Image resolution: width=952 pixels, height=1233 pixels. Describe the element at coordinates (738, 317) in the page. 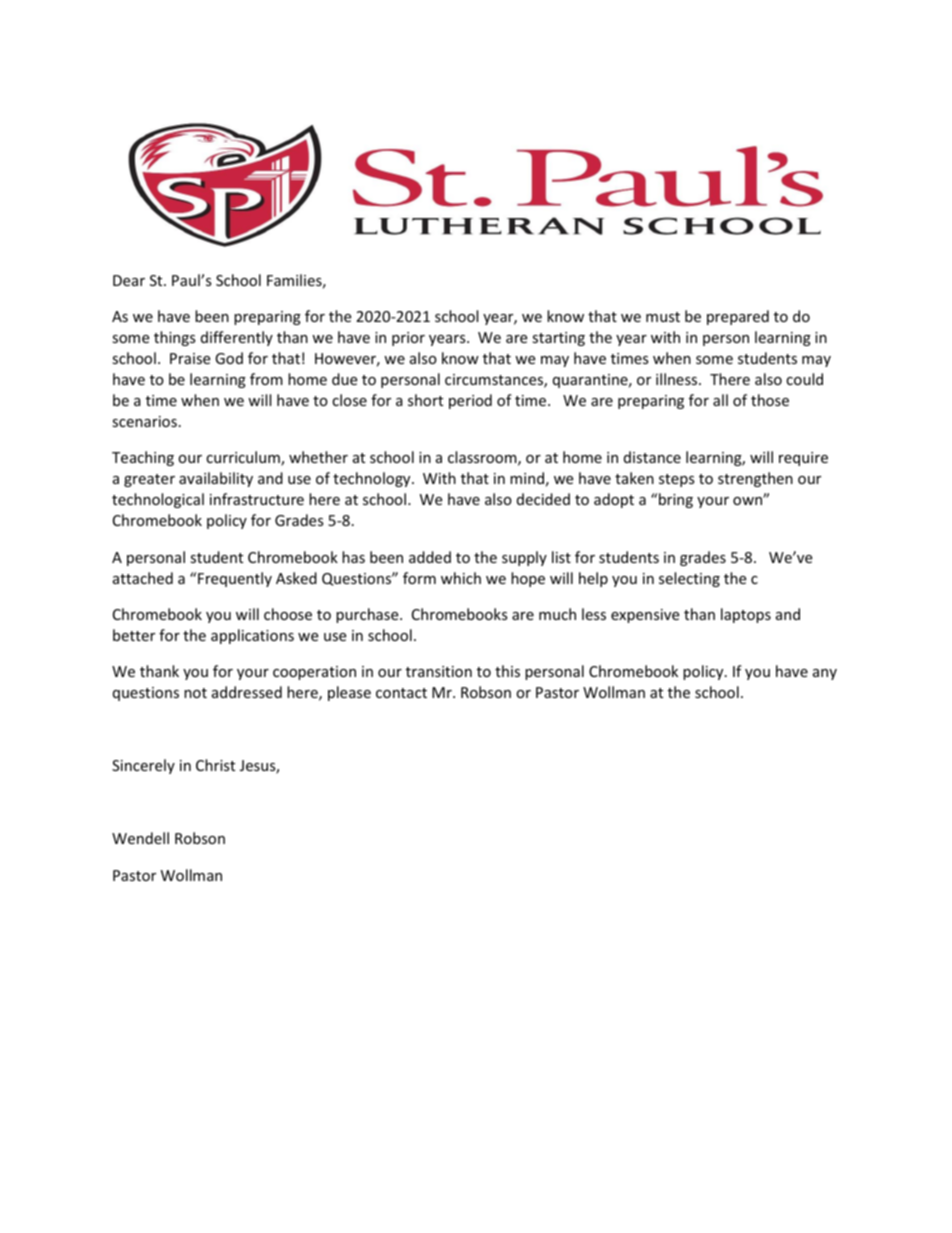

I see `prepared` at that location.
